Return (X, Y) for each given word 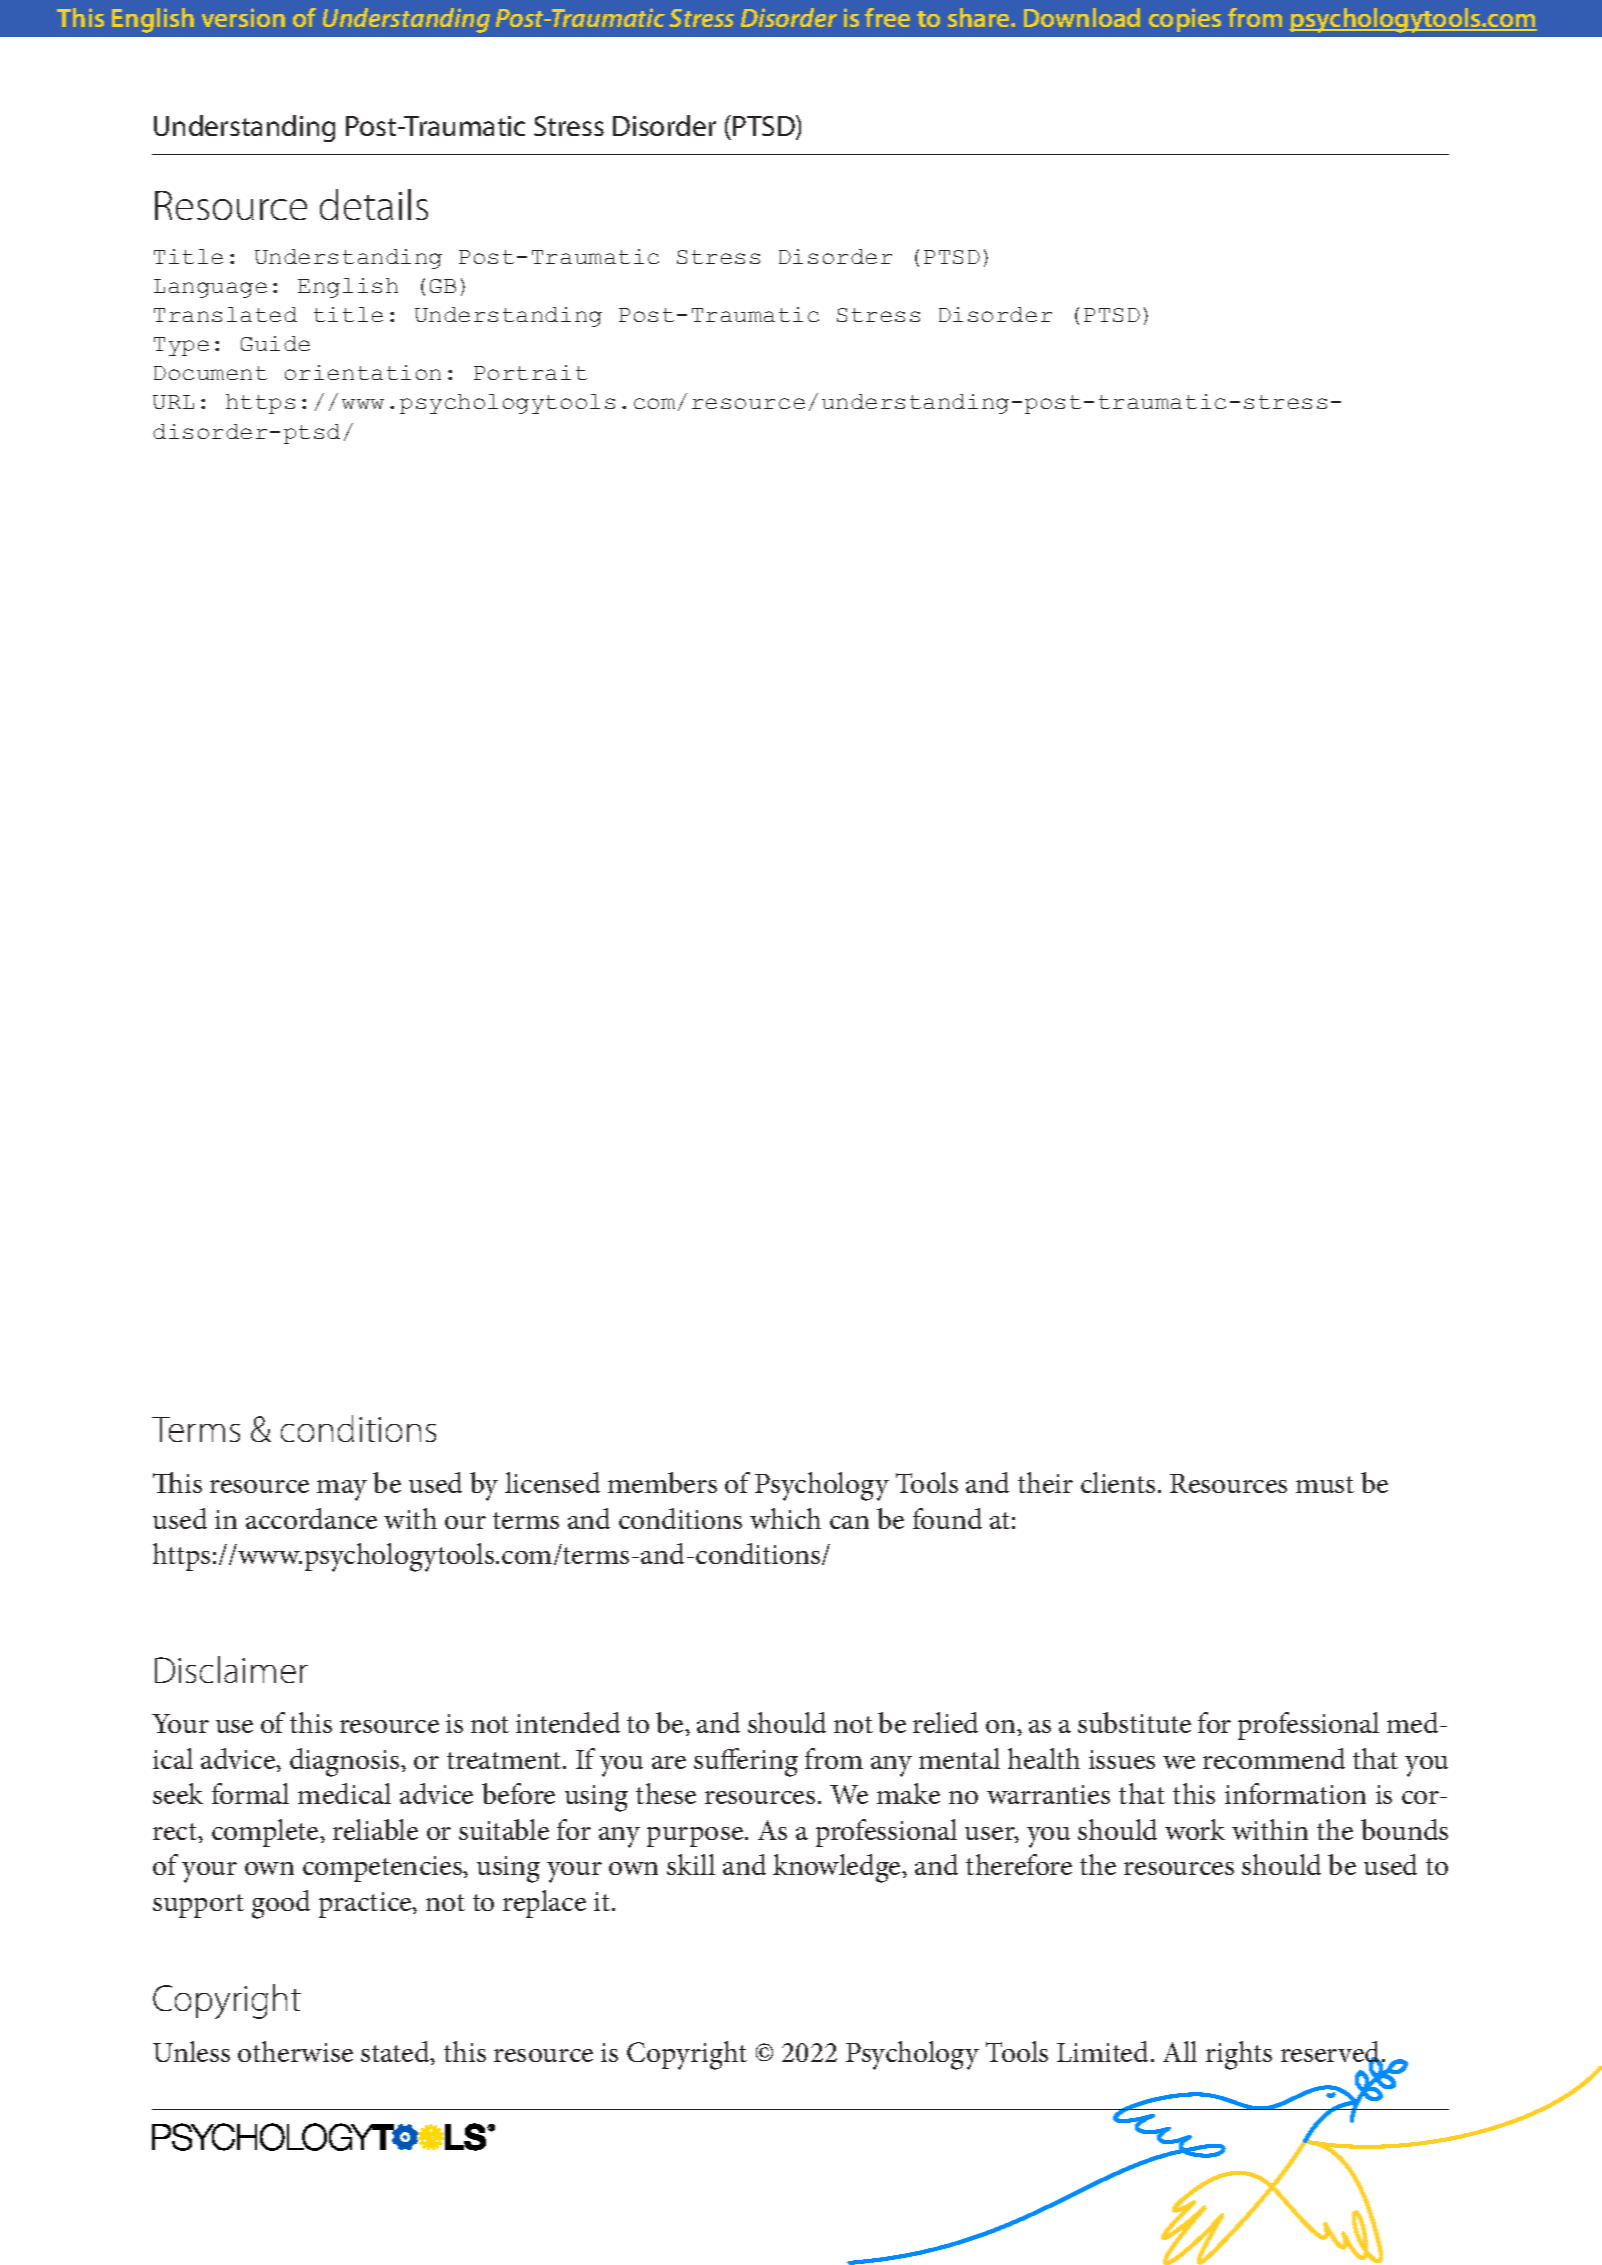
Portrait (530, 372)
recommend (1274, 1758)
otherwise (295, 2051)
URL (173, 402)
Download (1082, 17)
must (1325, 1484)
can (849, 1522)
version (243, 17)
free (887, 17)
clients (1118, 1482)
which (785, 1518)
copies (1185, 20)
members (662, 1482)
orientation (363, 372)
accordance (311, 1518)
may (342, 1490)
